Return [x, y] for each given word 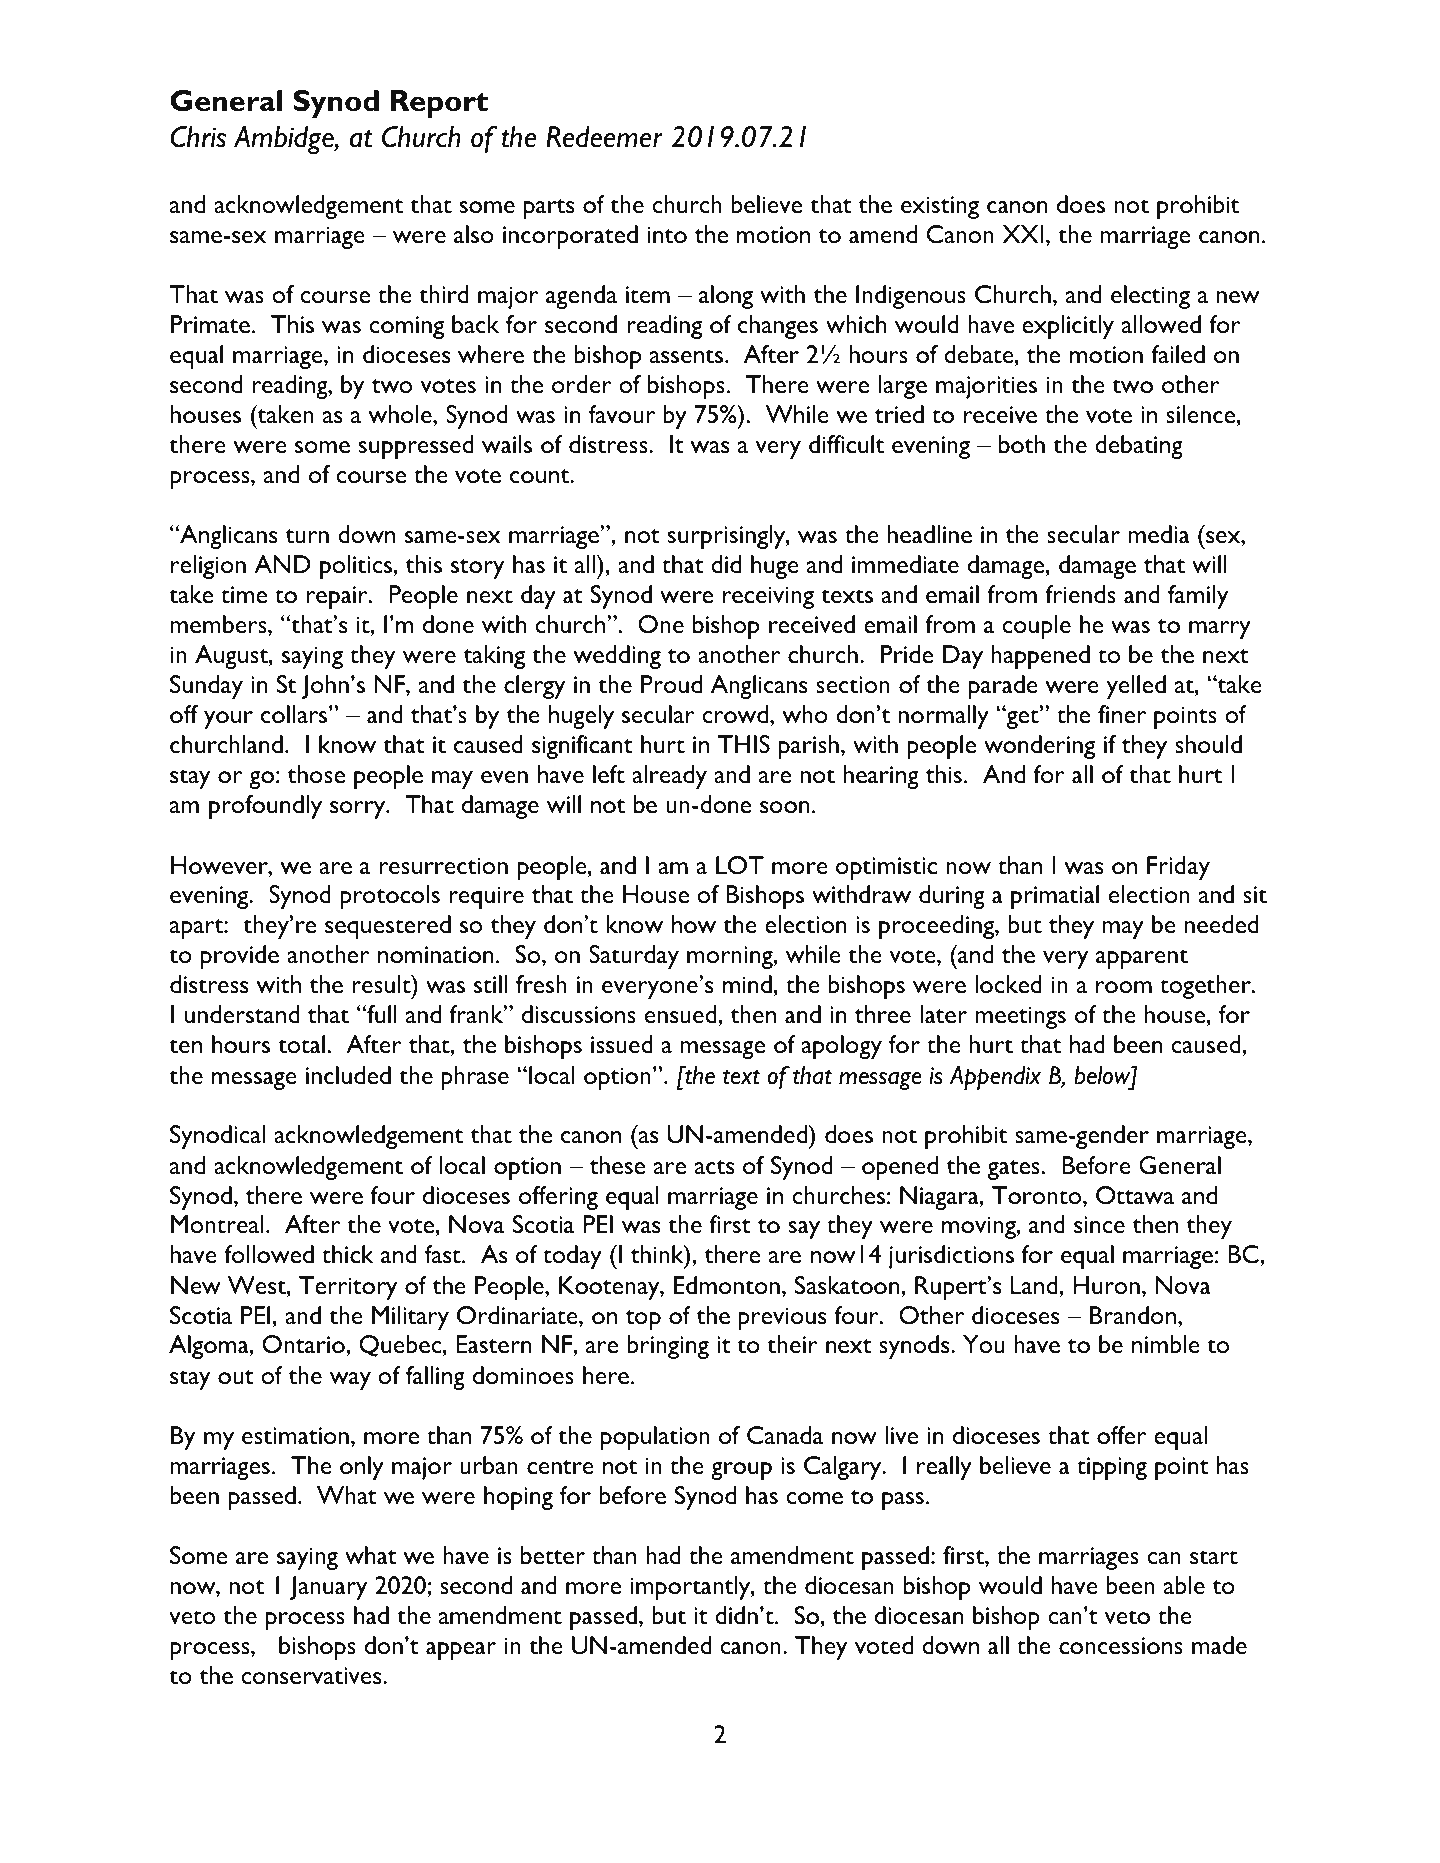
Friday [1178, 868]
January [328, 1588]
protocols [390, 897]
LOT [740, 865]
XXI [1023, 234]
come [814, 1498]
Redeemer [604, 137]
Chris [198, 137]
